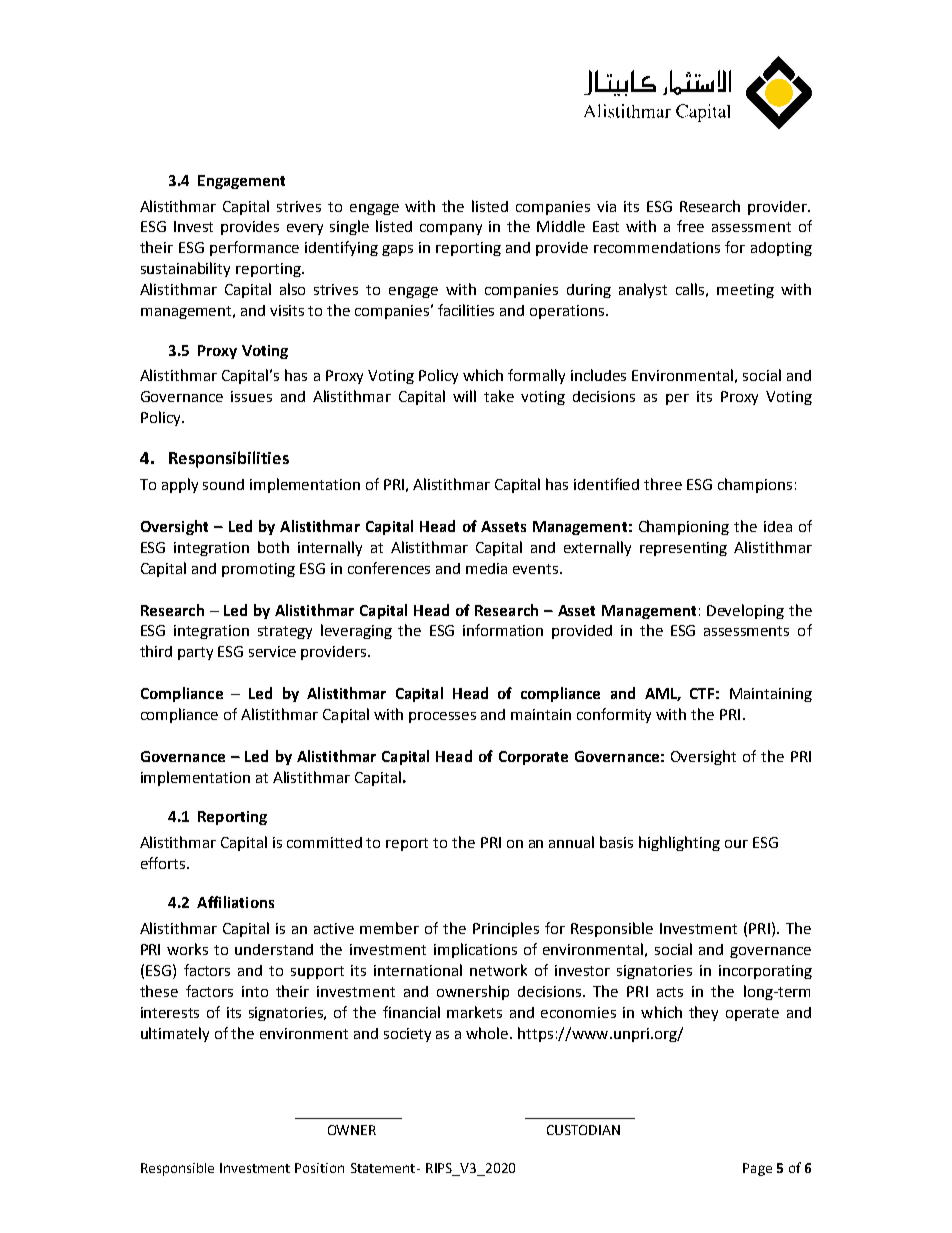 This screenshot has height=1233, width=952. Describe the element at coordinates (690, 226) in the screenshot. I see `free` at that location.
